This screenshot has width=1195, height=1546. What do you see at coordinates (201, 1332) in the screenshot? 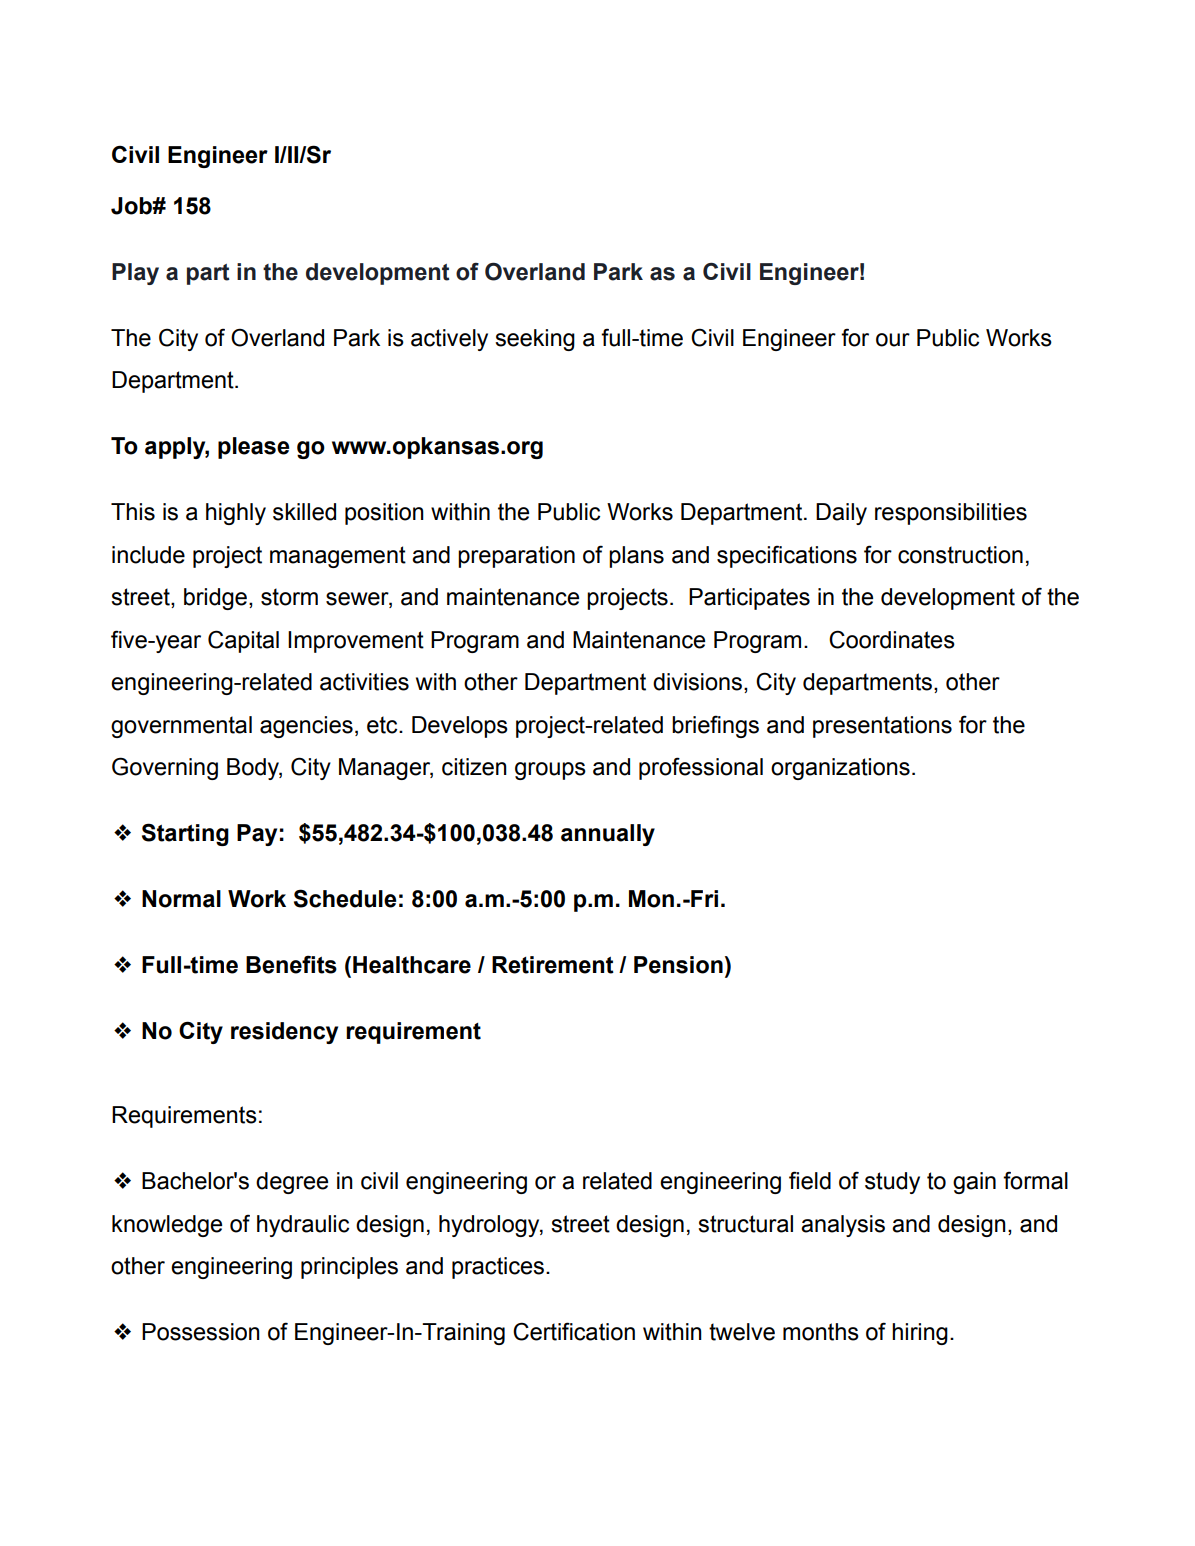
I see `Possession` at bounding box center [201, 1332].
